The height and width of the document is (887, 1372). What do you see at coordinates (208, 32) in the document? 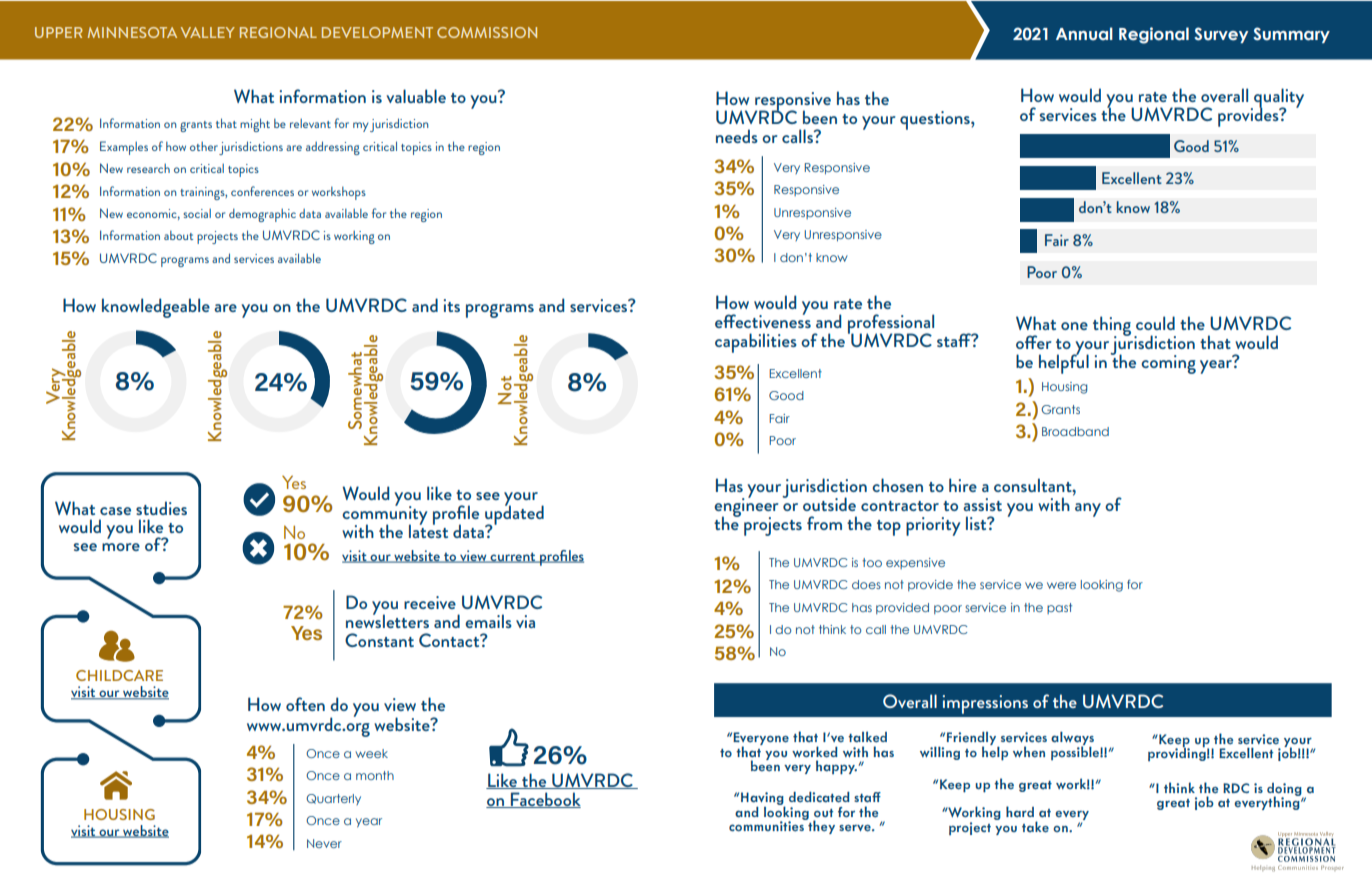
I see `VALLEY` at bounding box center [208, 32].
